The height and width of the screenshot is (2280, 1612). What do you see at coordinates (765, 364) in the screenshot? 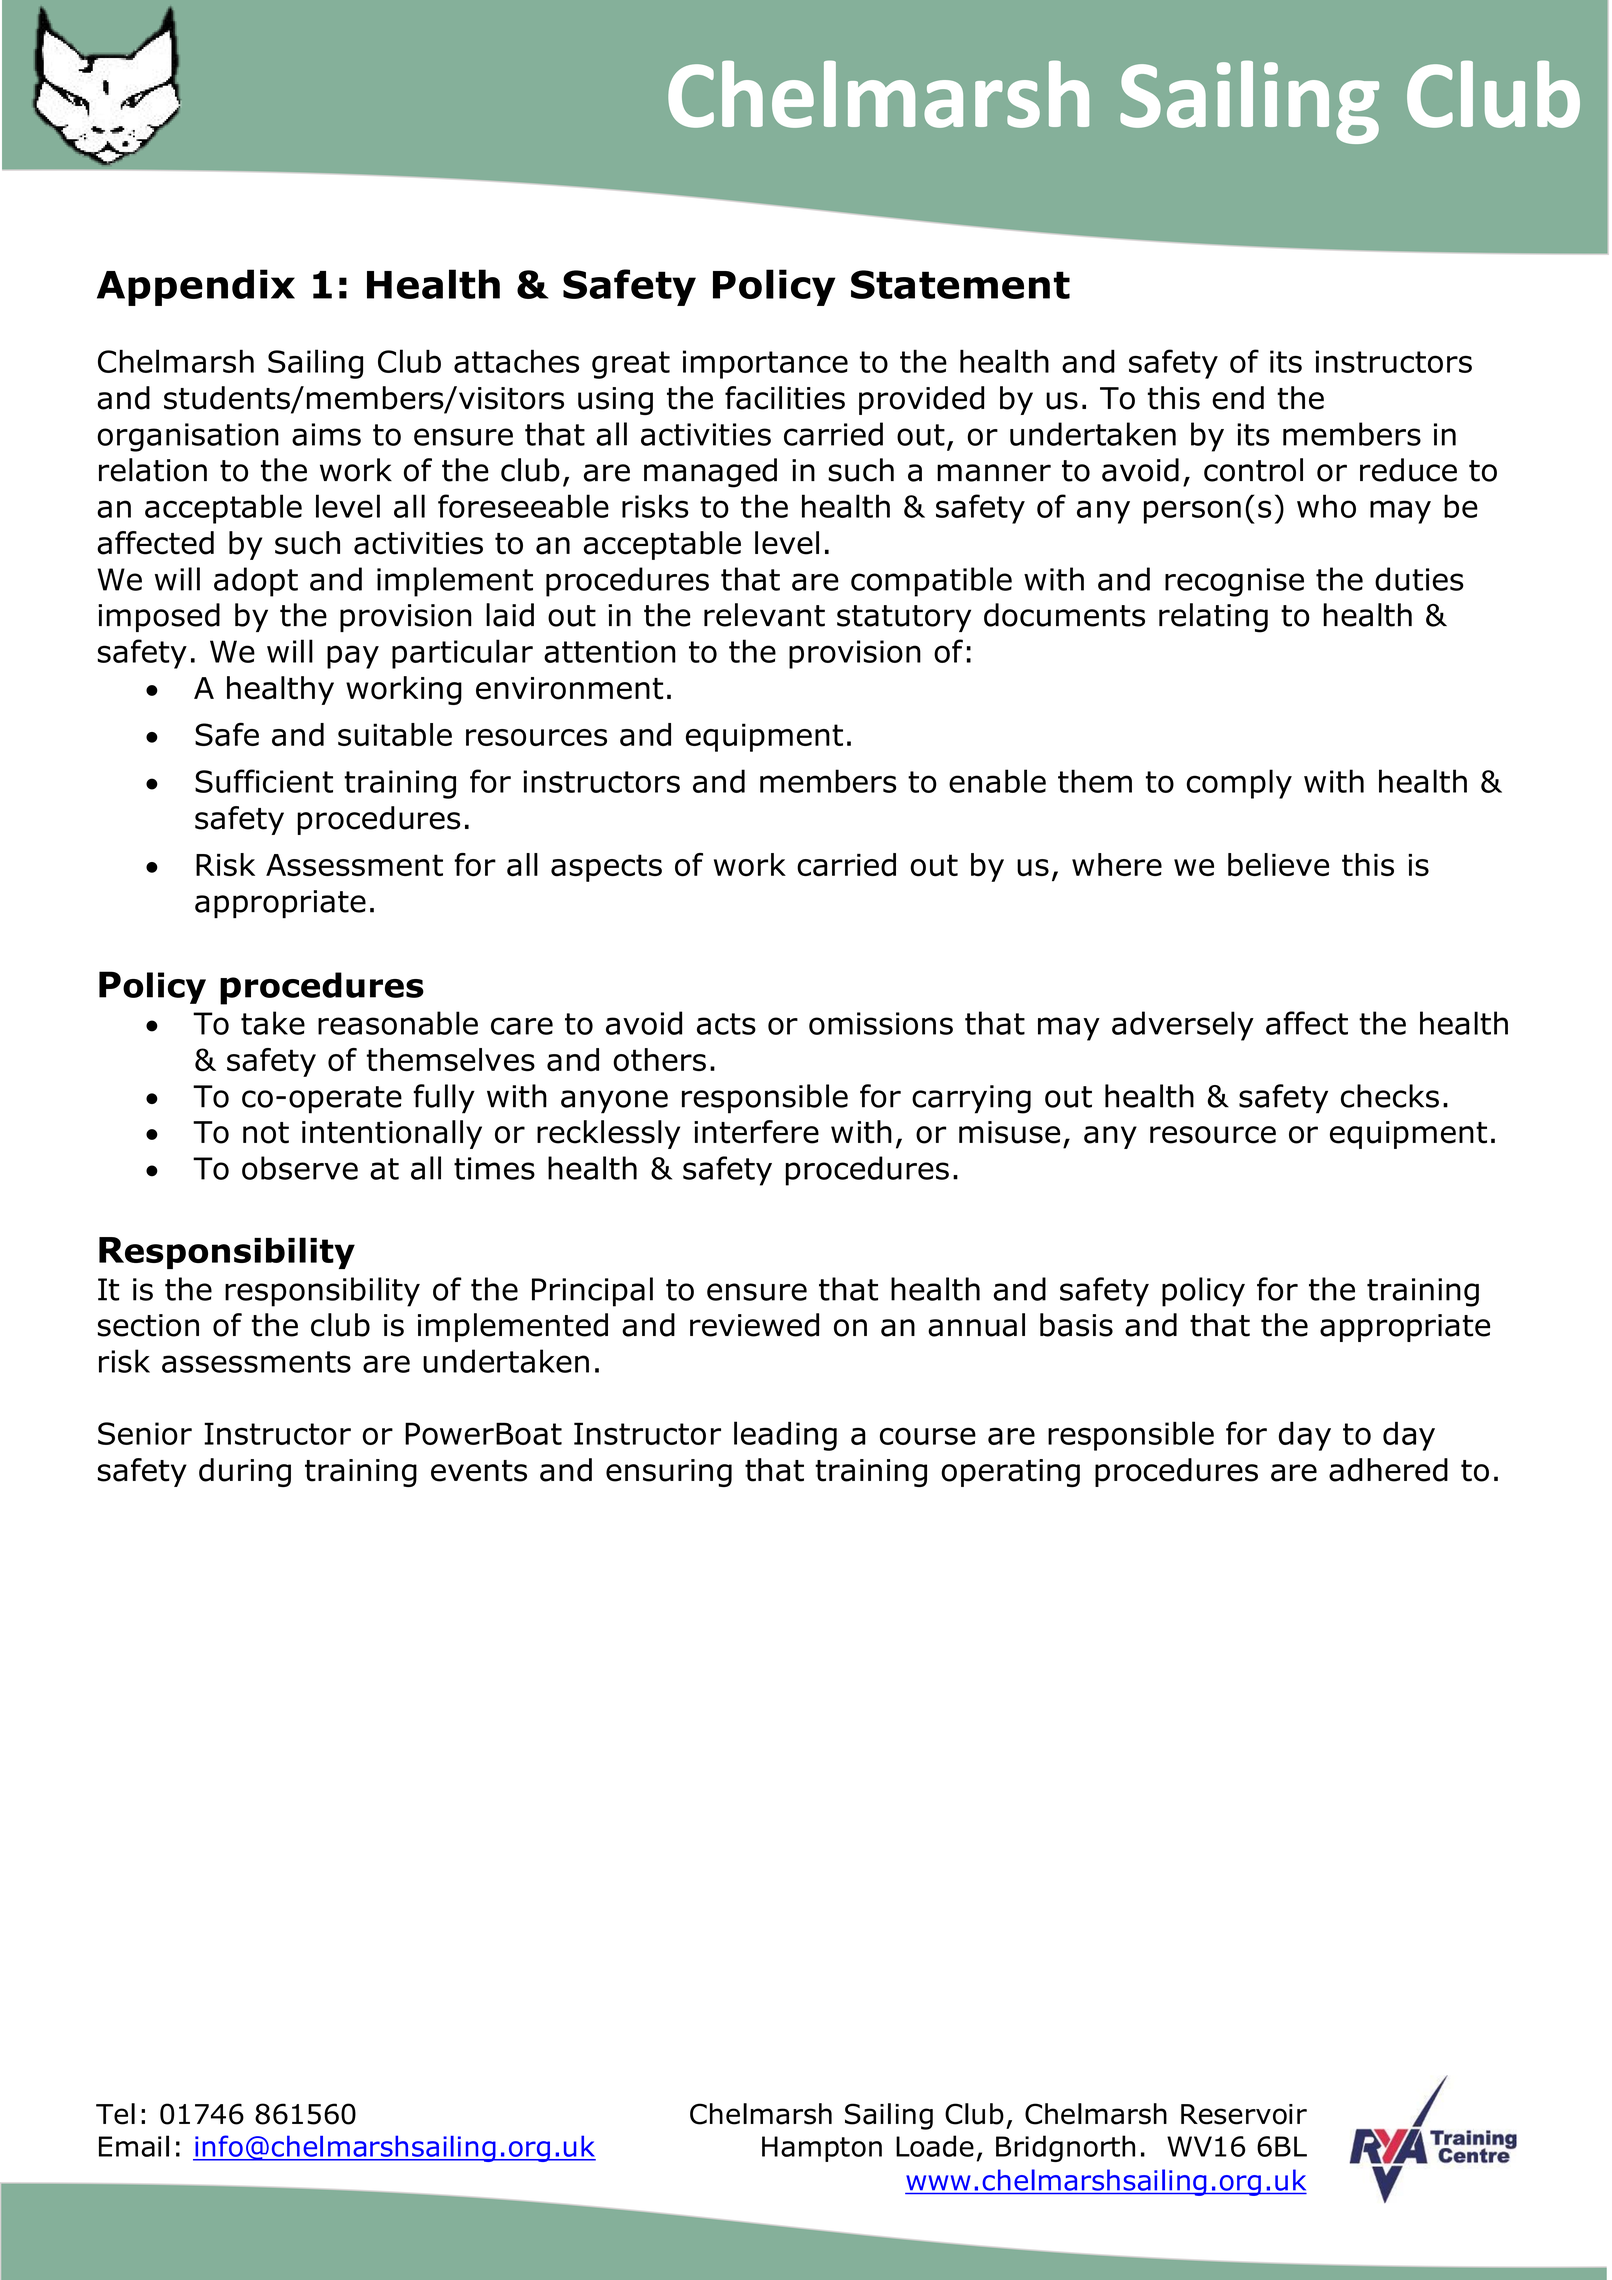
I see `importance` at bounding box center [765, 364].
